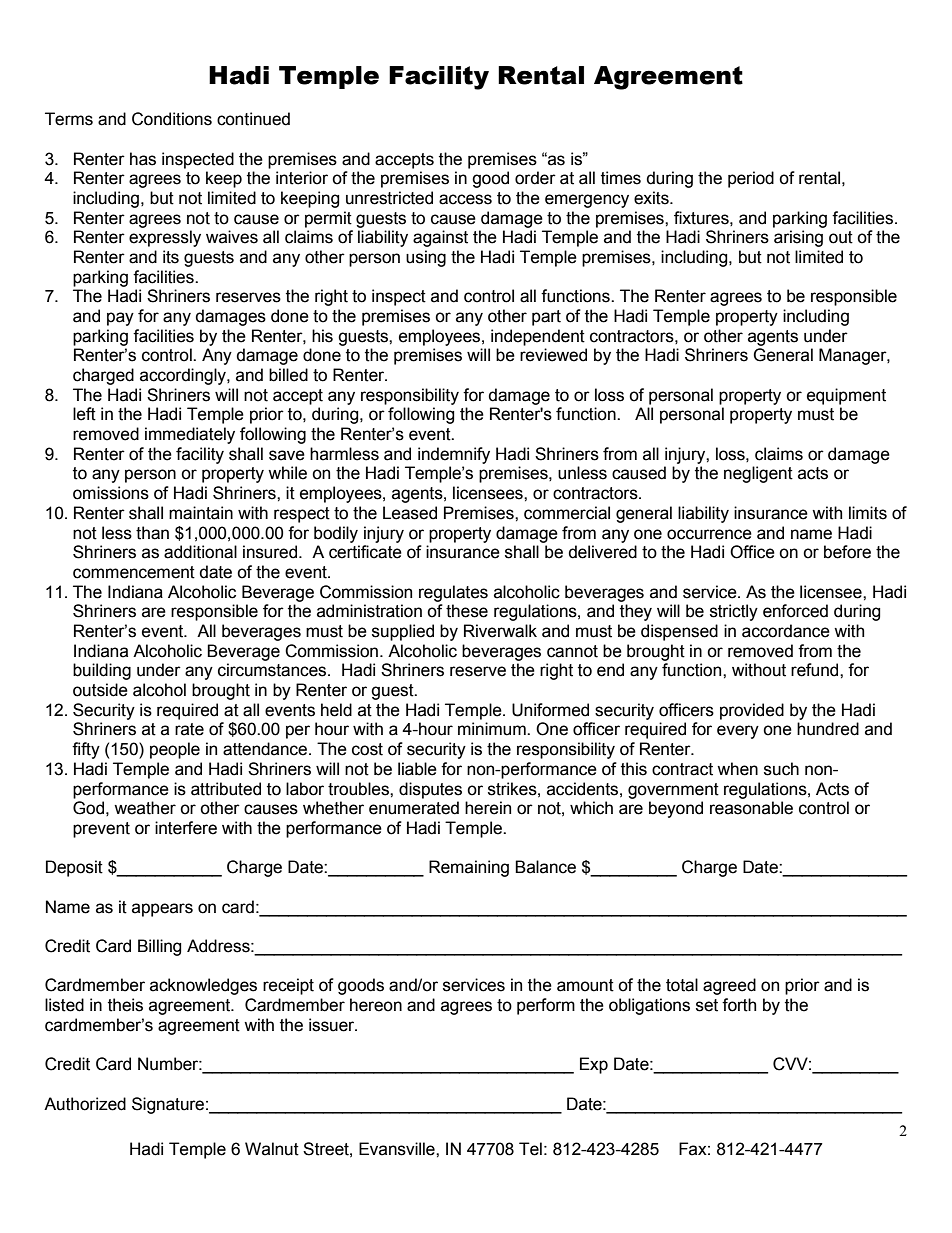 Image resolution: width=952 pixels, height=1233 pixels. Describe the element at coordinates (488, 808) in the image. I see `herein` at that location.
